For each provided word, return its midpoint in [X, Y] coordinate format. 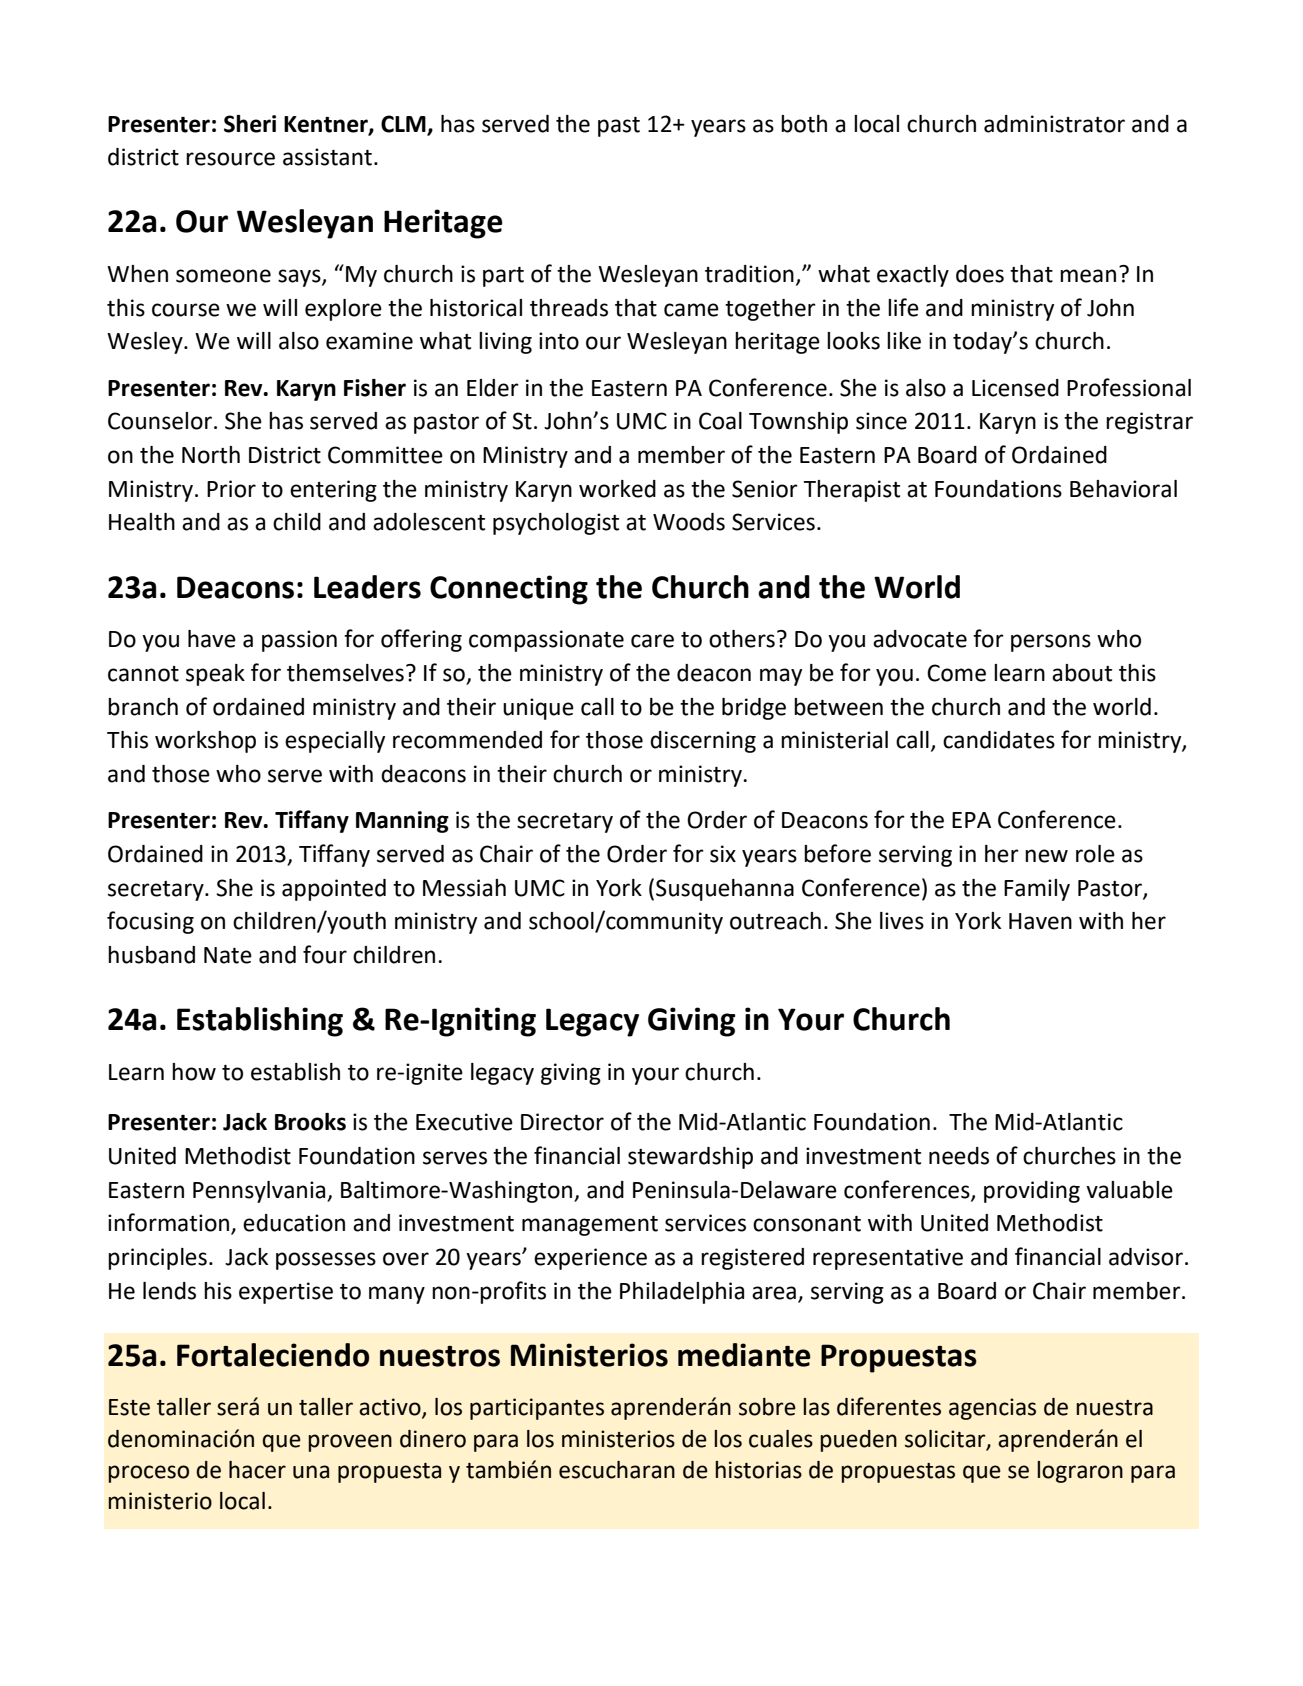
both [804, 124]
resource [230, 159]
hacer [257, 1470]
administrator [1054, 124]
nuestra [1114, 1408]
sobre [767, 1407]
